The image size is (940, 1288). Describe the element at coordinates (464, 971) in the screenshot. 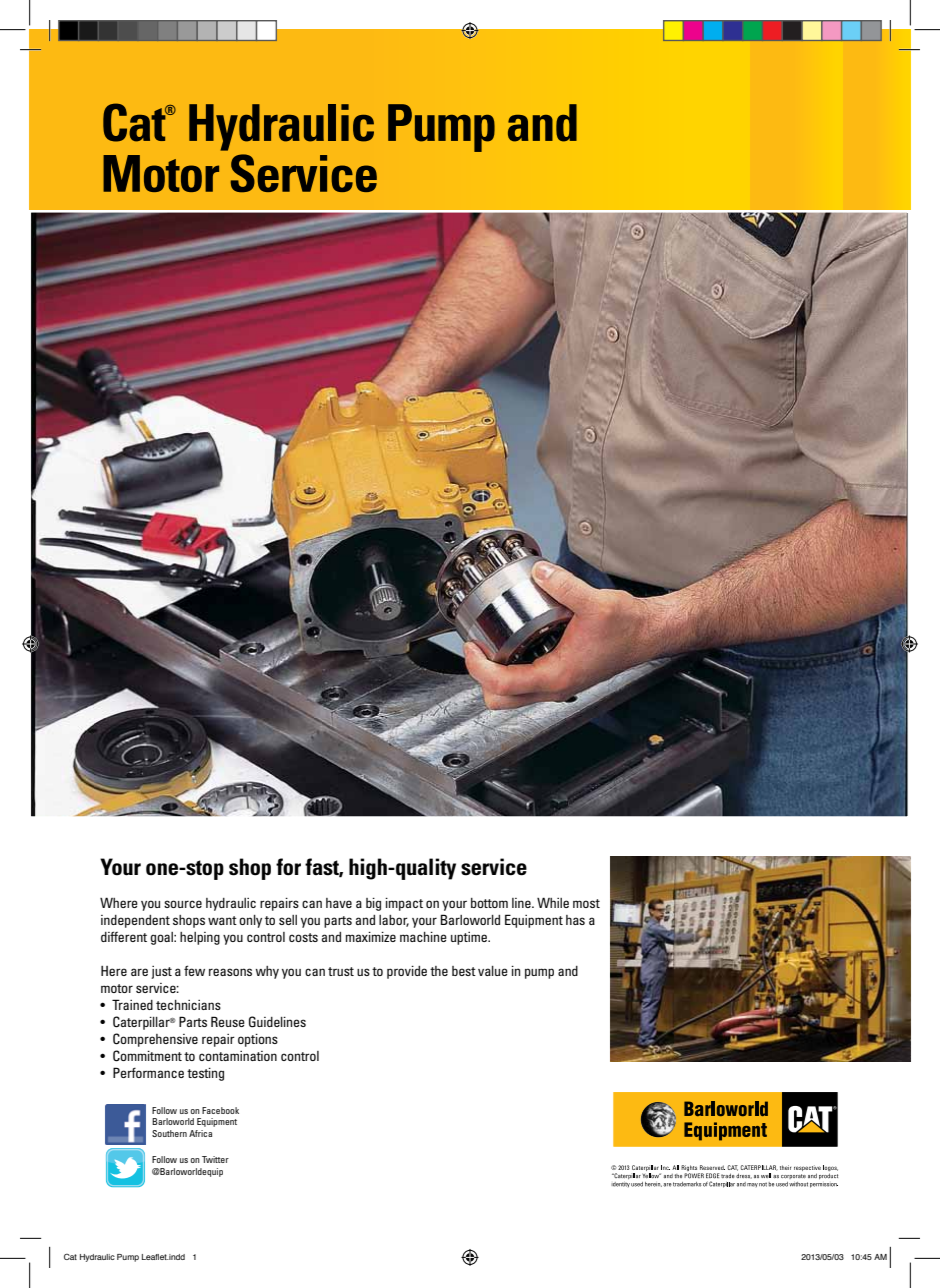

I see `best` at that location.
